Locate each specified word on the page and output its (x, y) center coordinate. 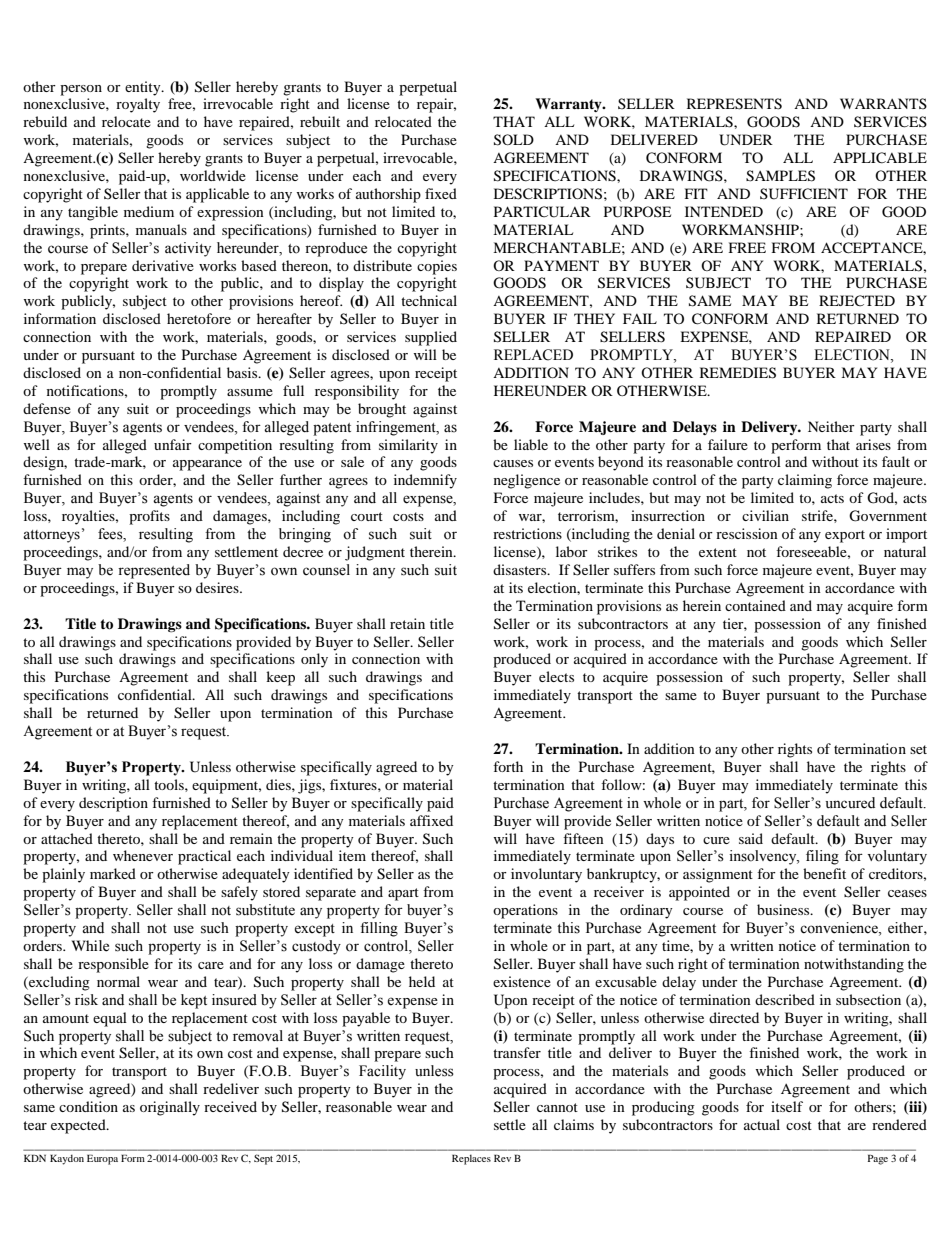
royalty (138, 105)
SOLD (514, 140)
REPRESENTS (734, 104)
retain (407, 623)
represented (154, 571)
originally (170, 1108)
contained (755, 605)
